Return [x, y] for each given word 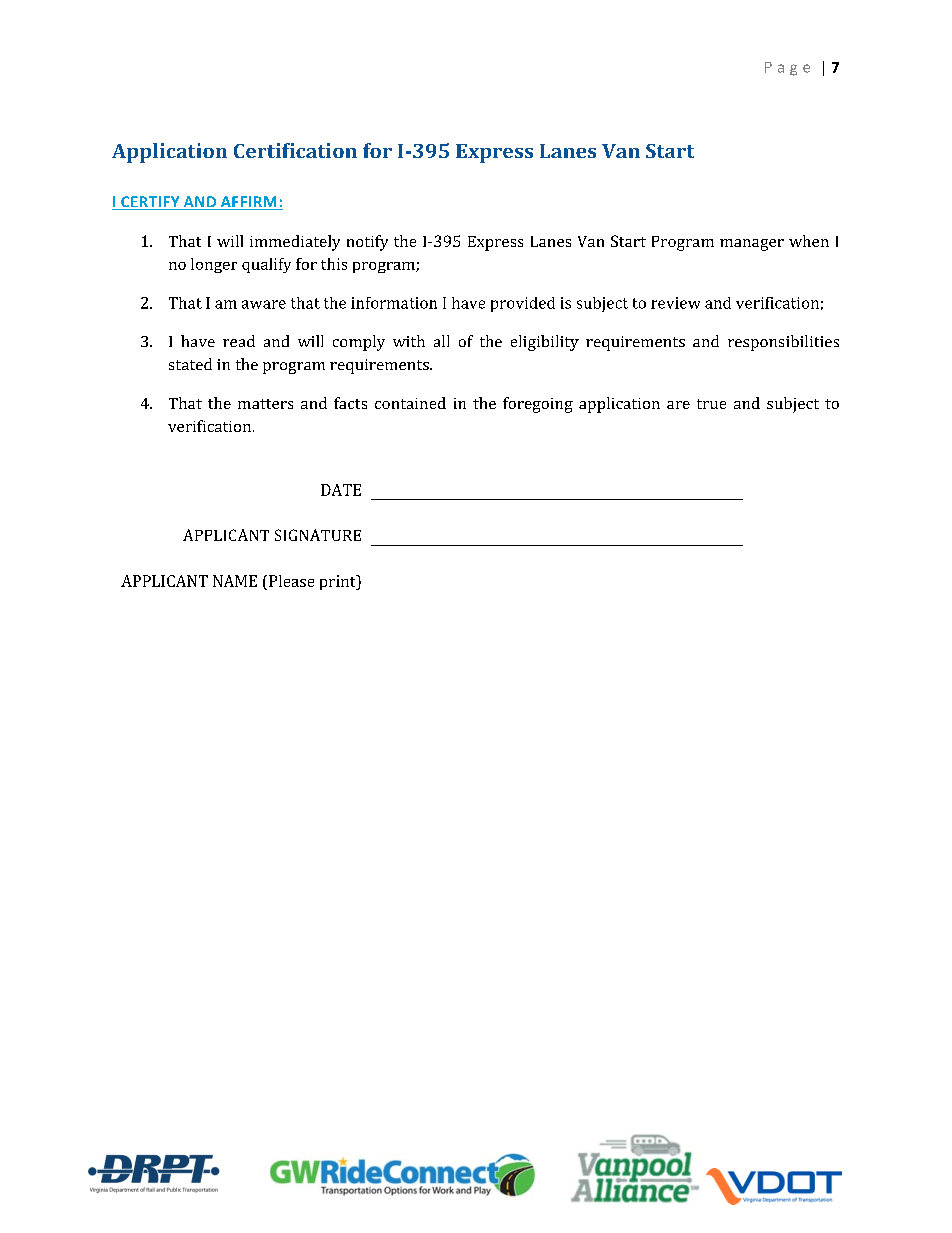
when [809, 241]
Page [787, 69]
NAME [235, 581]
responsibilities [783, 343]
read [239, 341]
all [441, 341]
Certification [295, 150]
